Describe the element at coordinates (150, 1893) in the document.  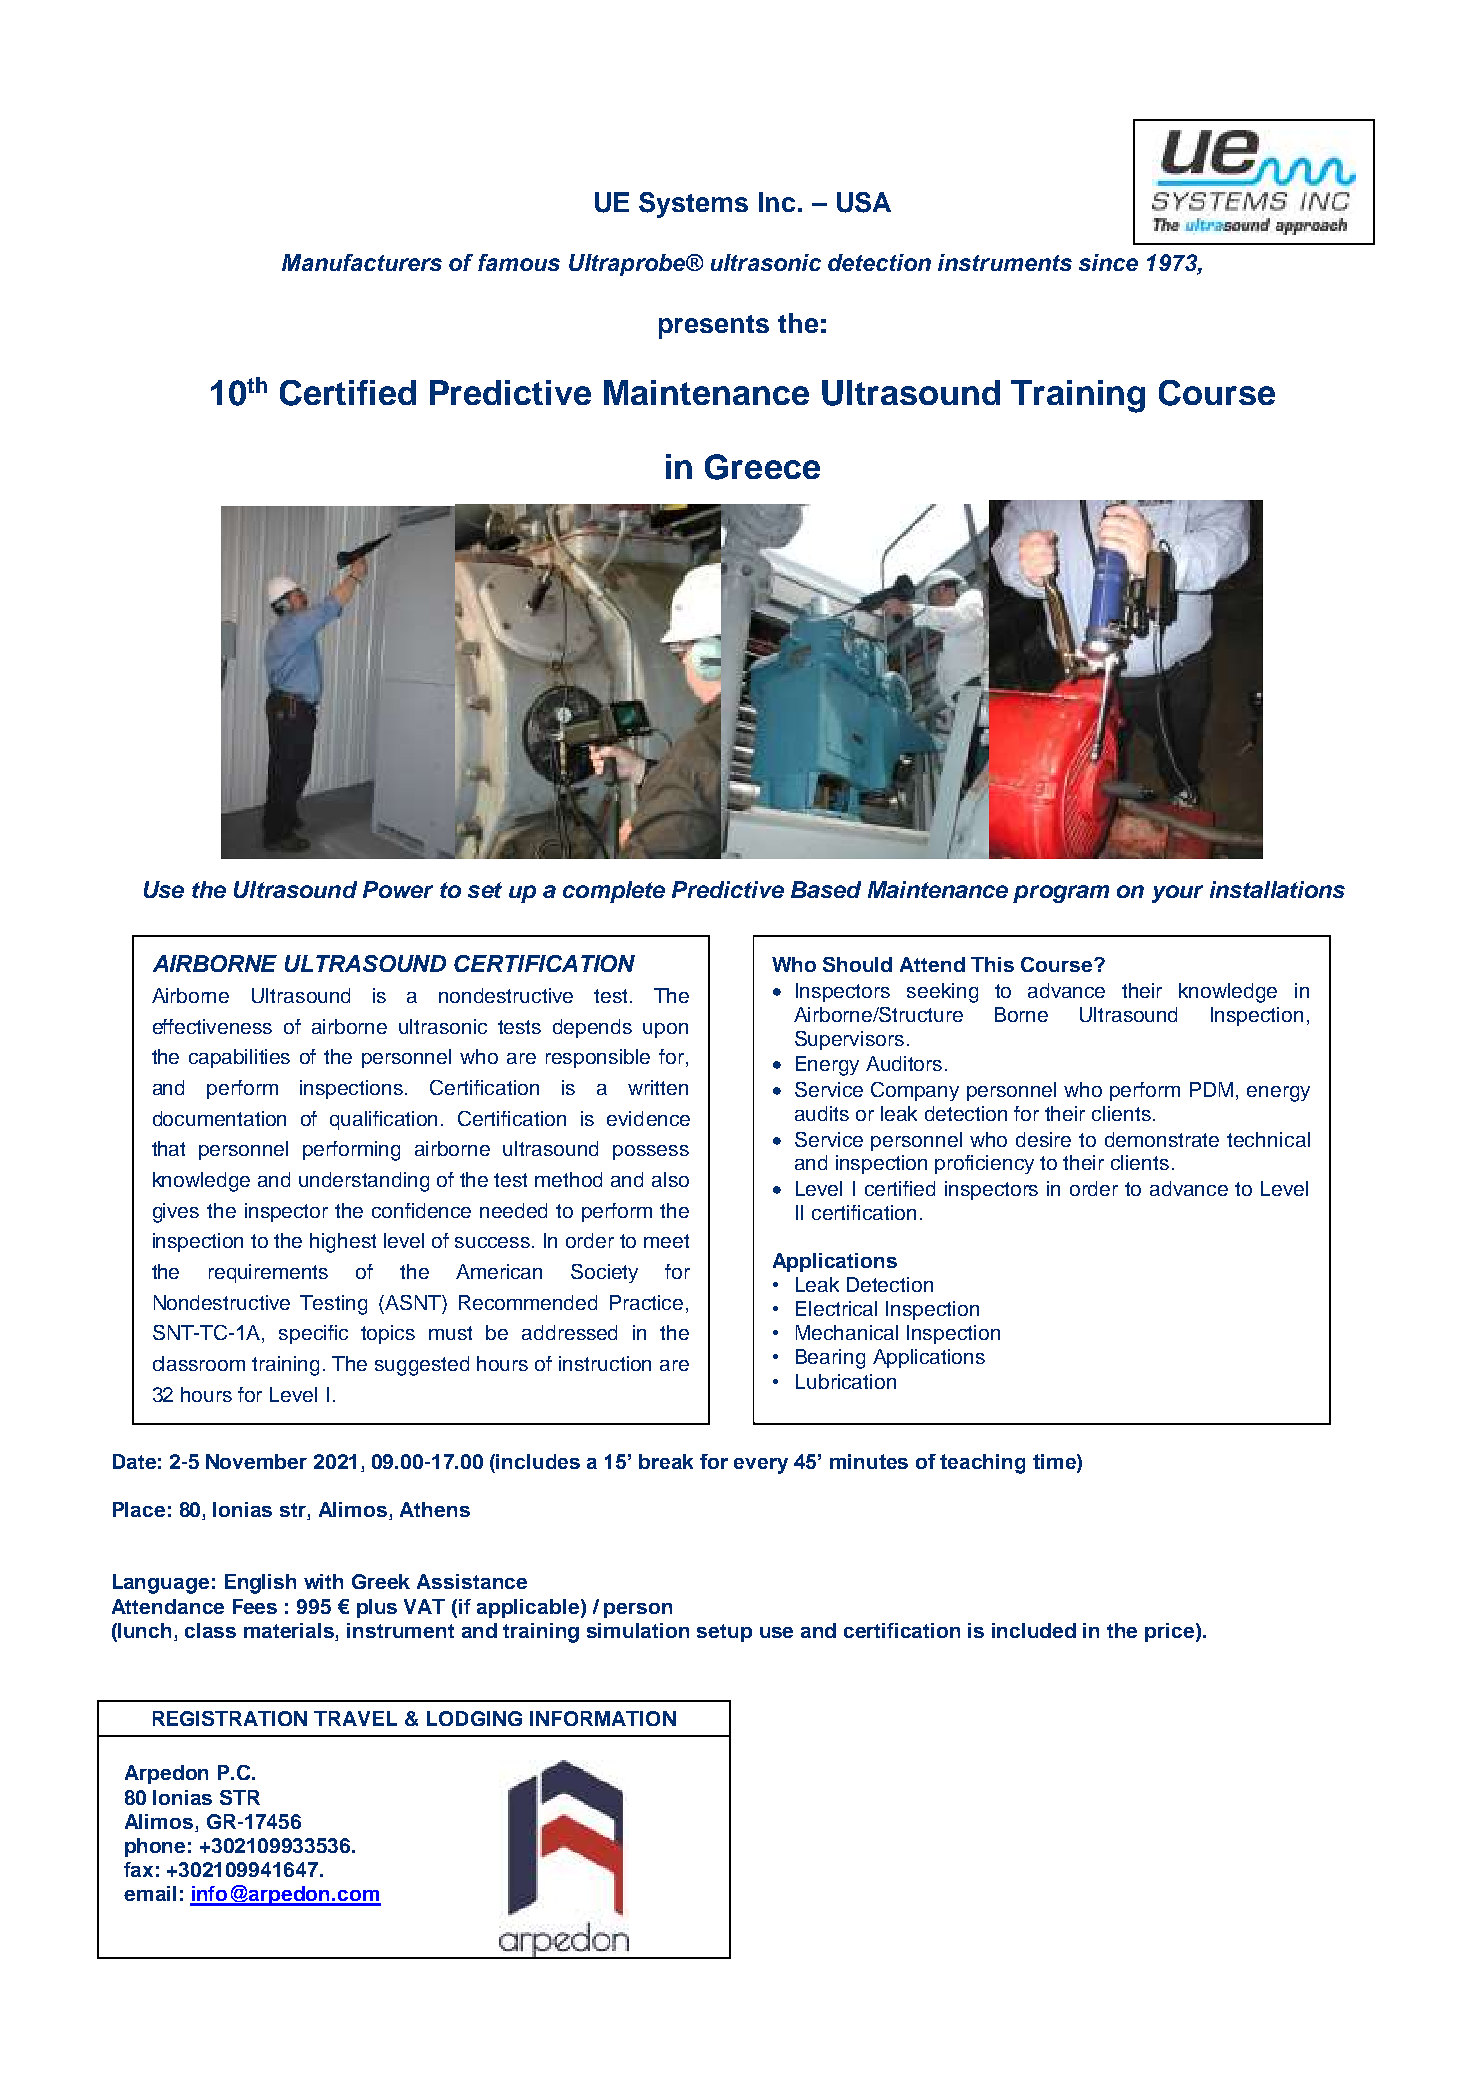
I see `email` at that location.
